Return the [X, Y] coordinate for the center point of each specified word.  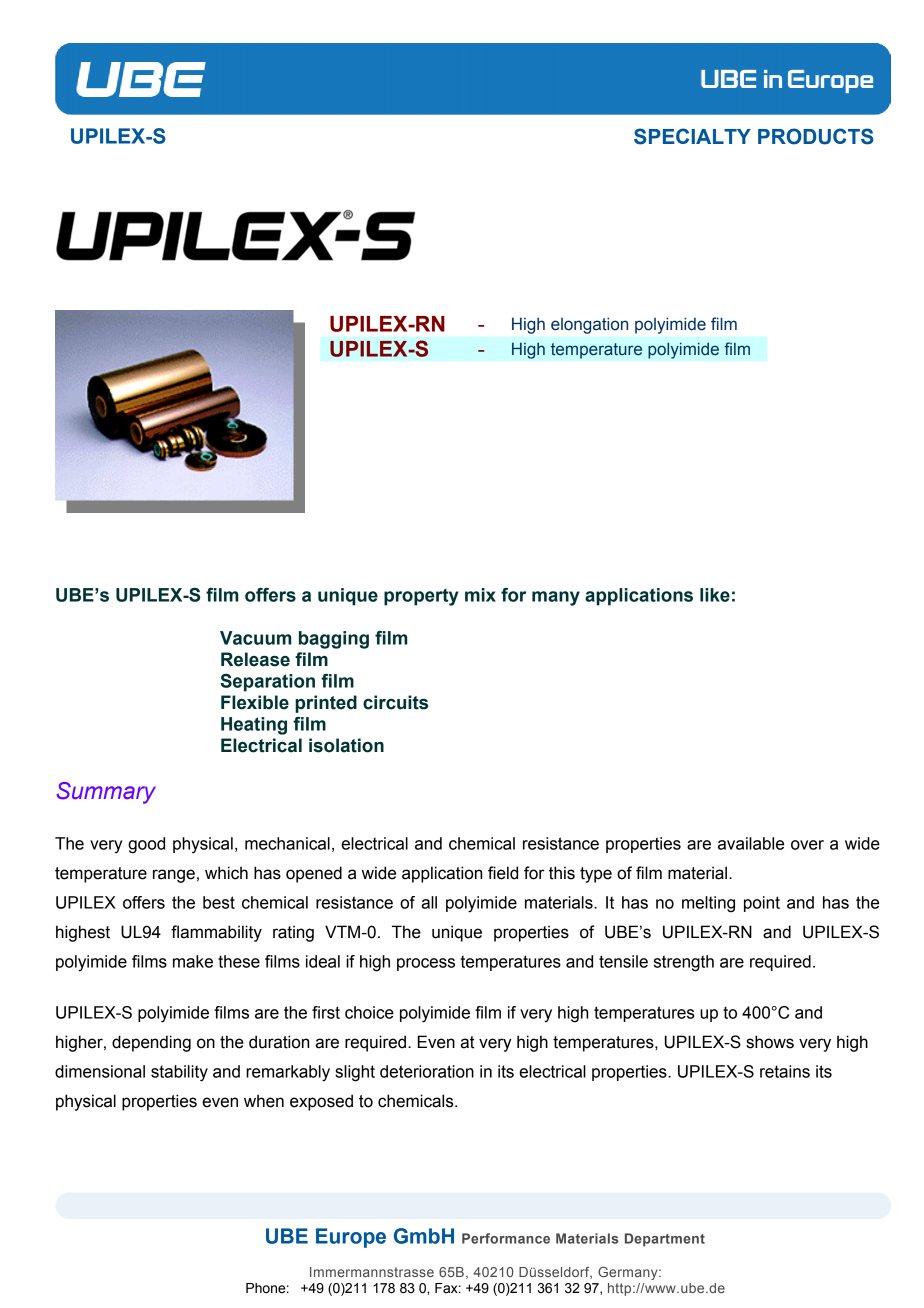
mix [480, 595]
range [174, 876]
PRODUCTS [816, 136]
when [264, 1101]
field [503, 873]
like [715, 595]
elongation [589, 325]
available [751, 843]
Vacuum [255, 638]
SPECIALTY [692, 136]
